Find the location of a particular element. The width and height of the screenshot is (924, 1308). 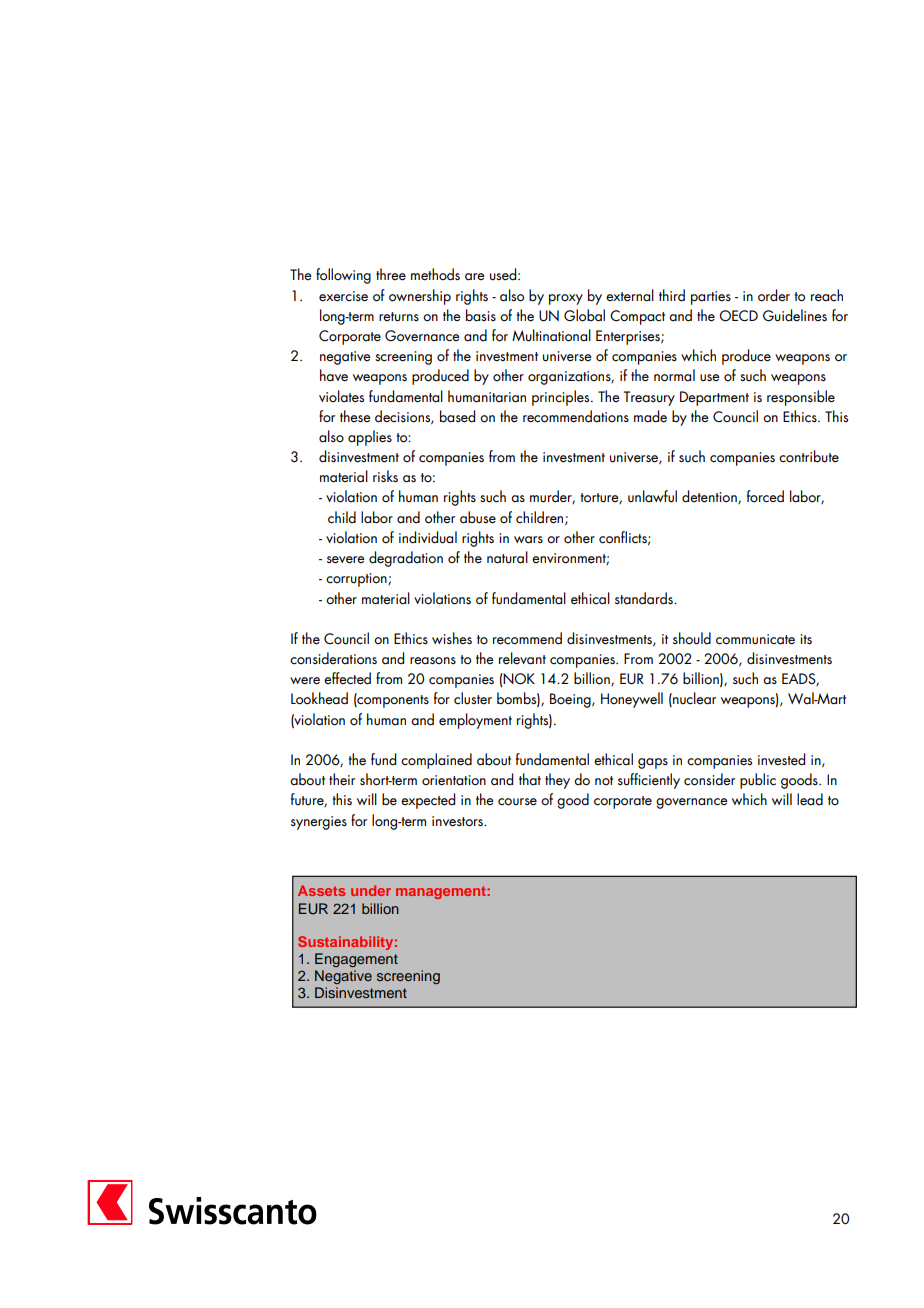

they is located at coordinates (557, 781).
